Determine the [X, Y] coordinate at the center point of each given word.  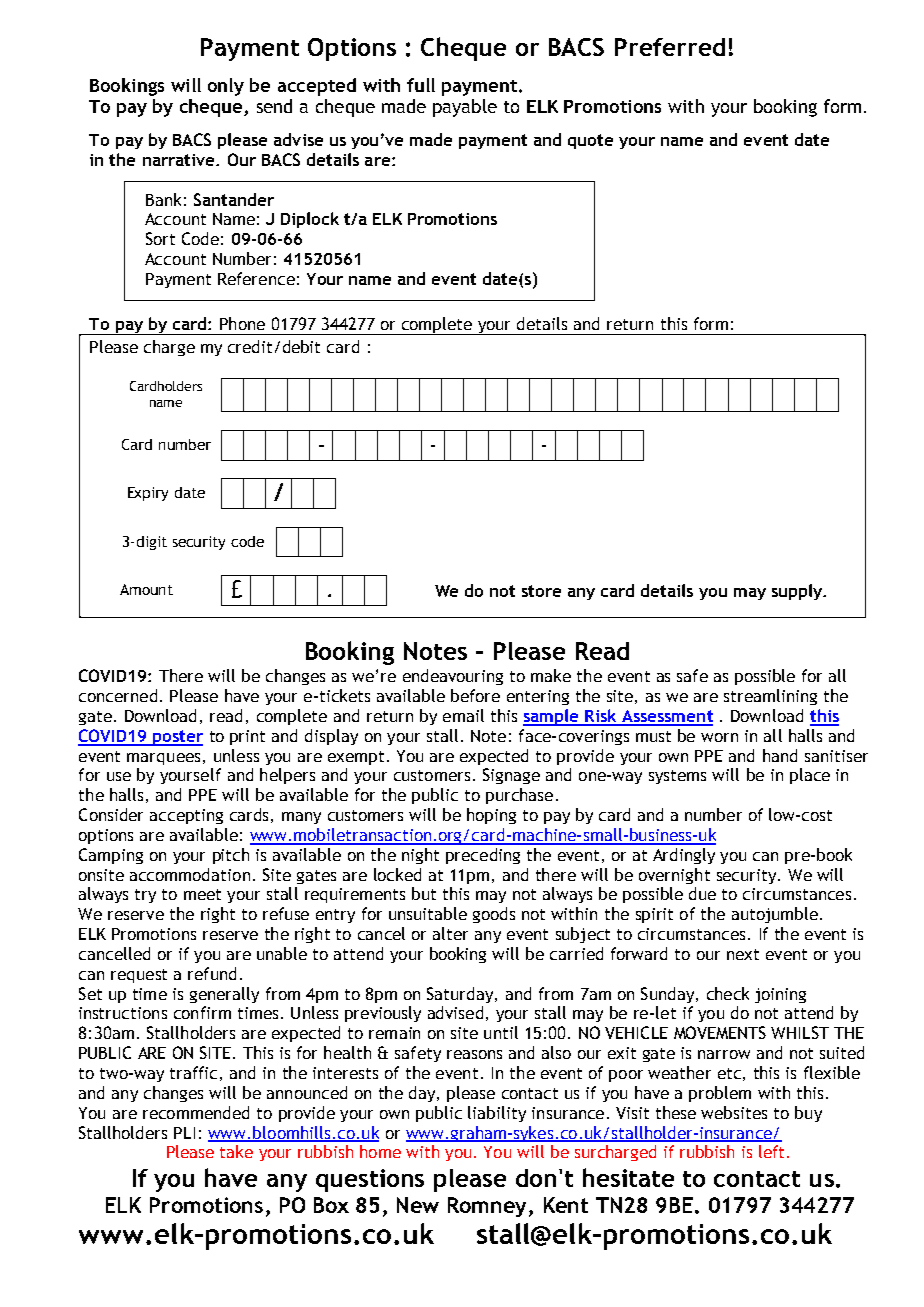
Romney [489, 1207]
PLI [184, 1133]
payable [465, 108]
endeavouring [453, 677]
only [226, 87]
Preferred [670, 47]
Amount [146, 589]
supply [798, 592]
